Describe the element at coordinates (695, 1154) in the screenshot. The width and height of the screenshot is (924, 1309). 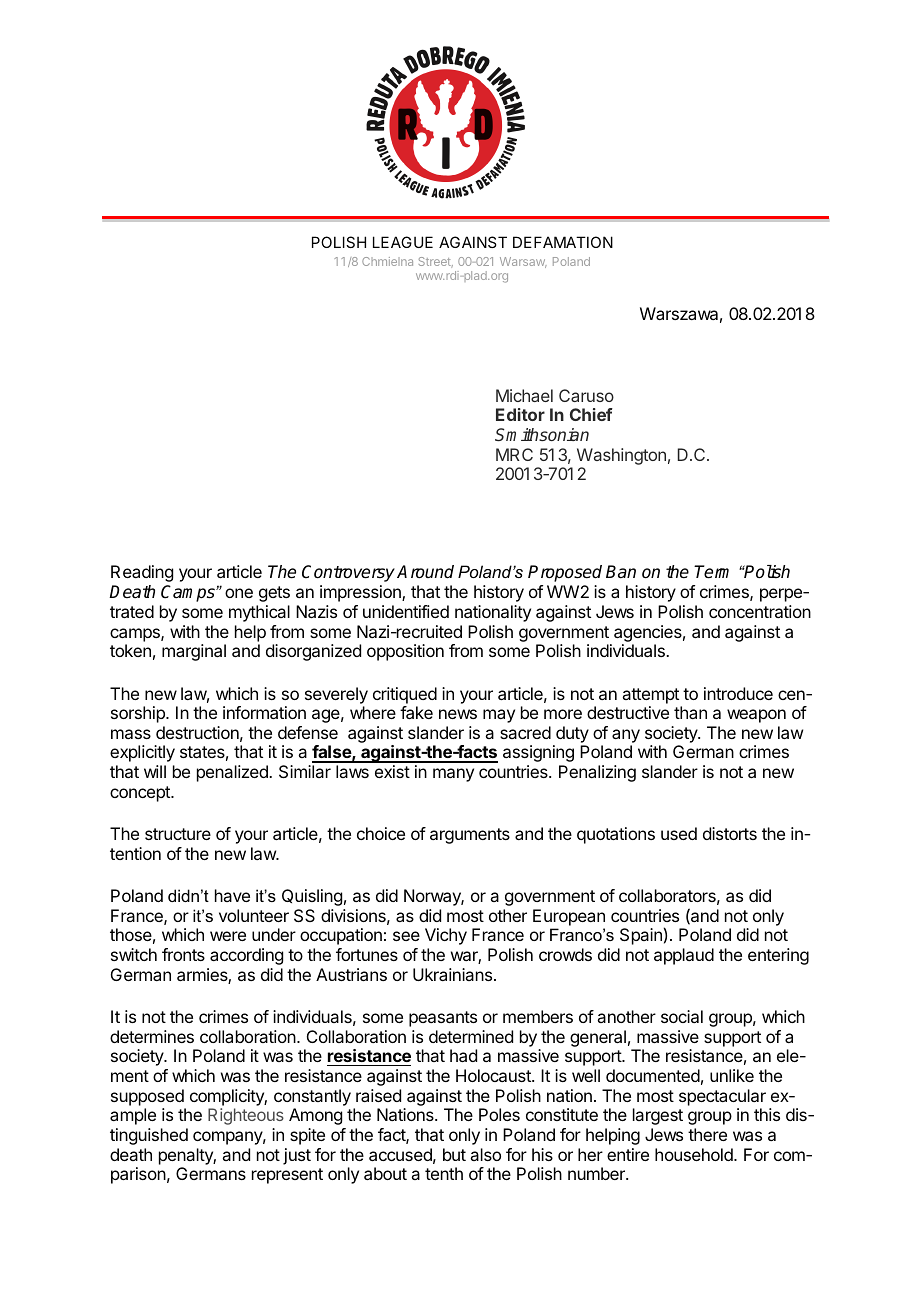
I see `household` at that location.
